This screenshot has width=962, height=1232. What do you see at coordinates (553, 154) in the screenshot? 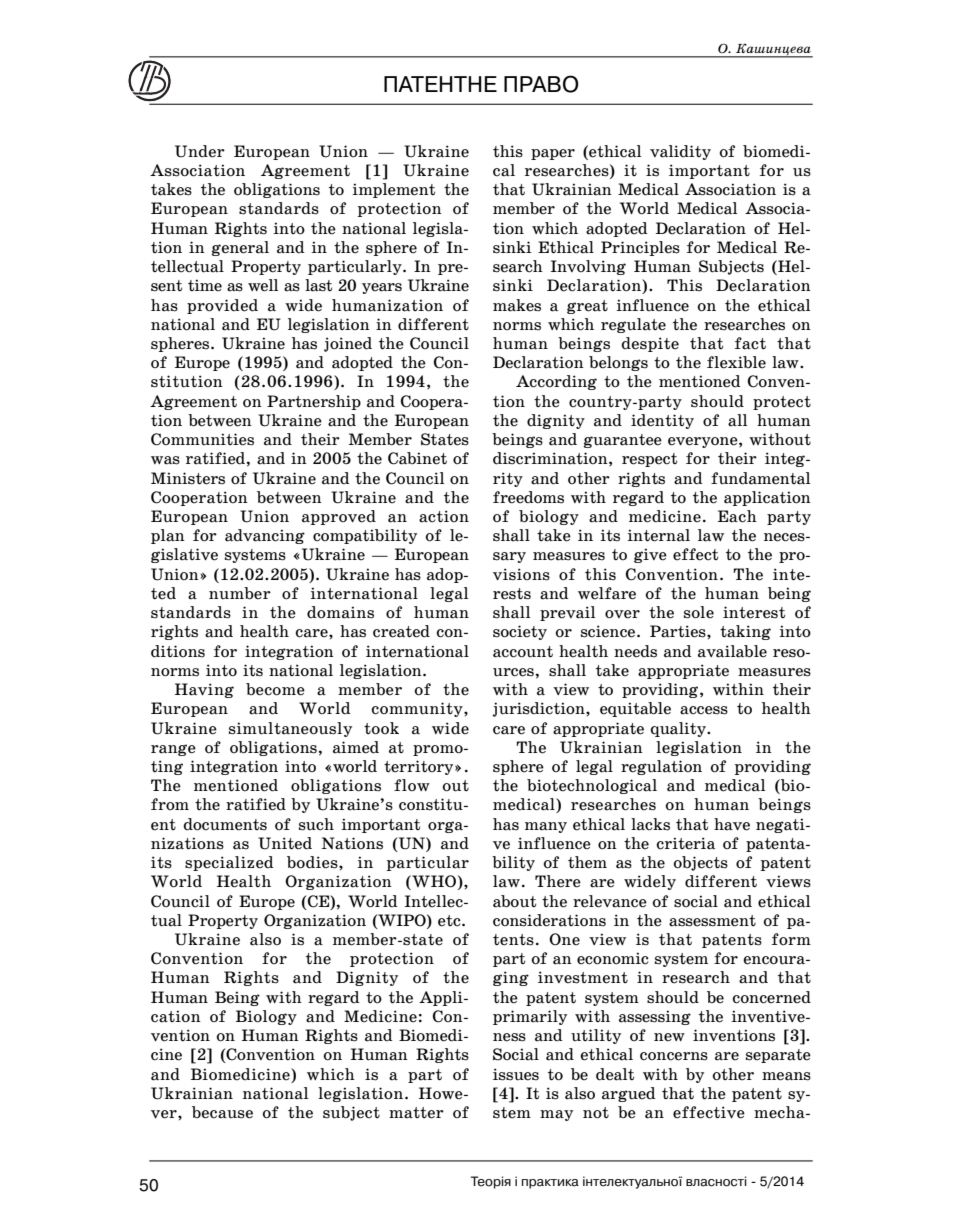
I see `paper` at bounding box center [553, 154].
